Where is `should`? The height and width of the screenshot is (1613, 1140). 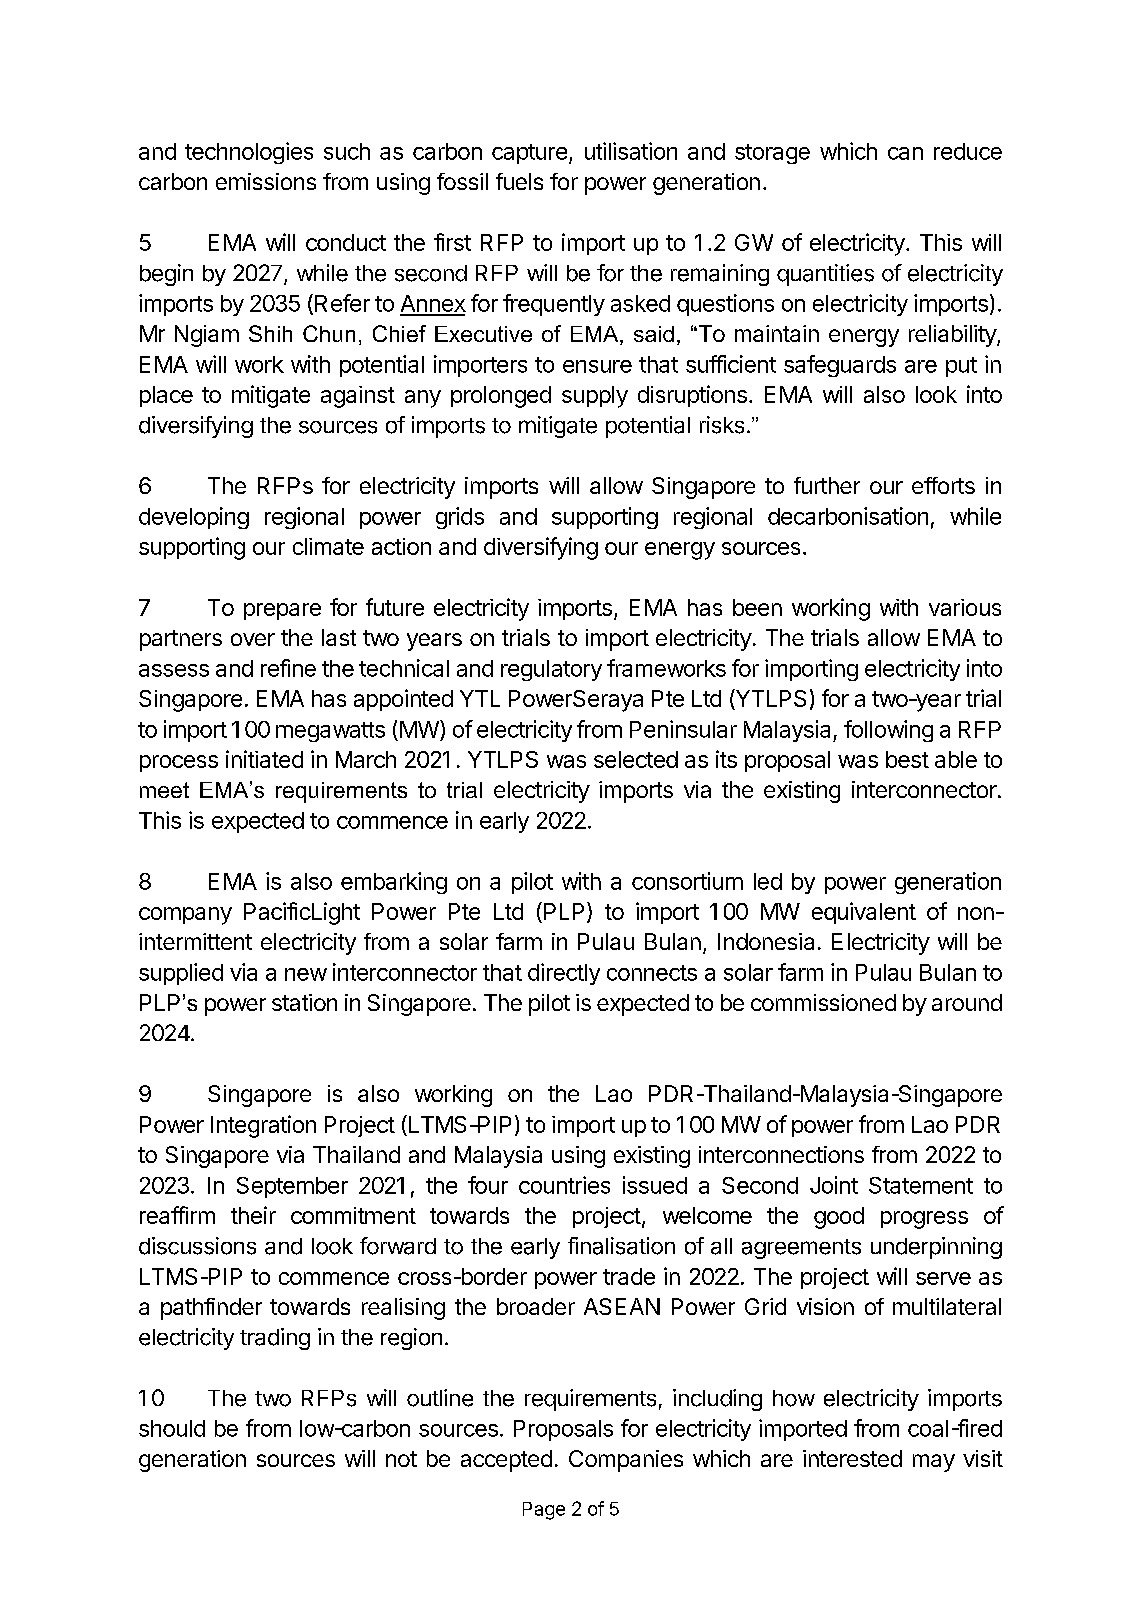
should is located at coordinates (172, 1428).
